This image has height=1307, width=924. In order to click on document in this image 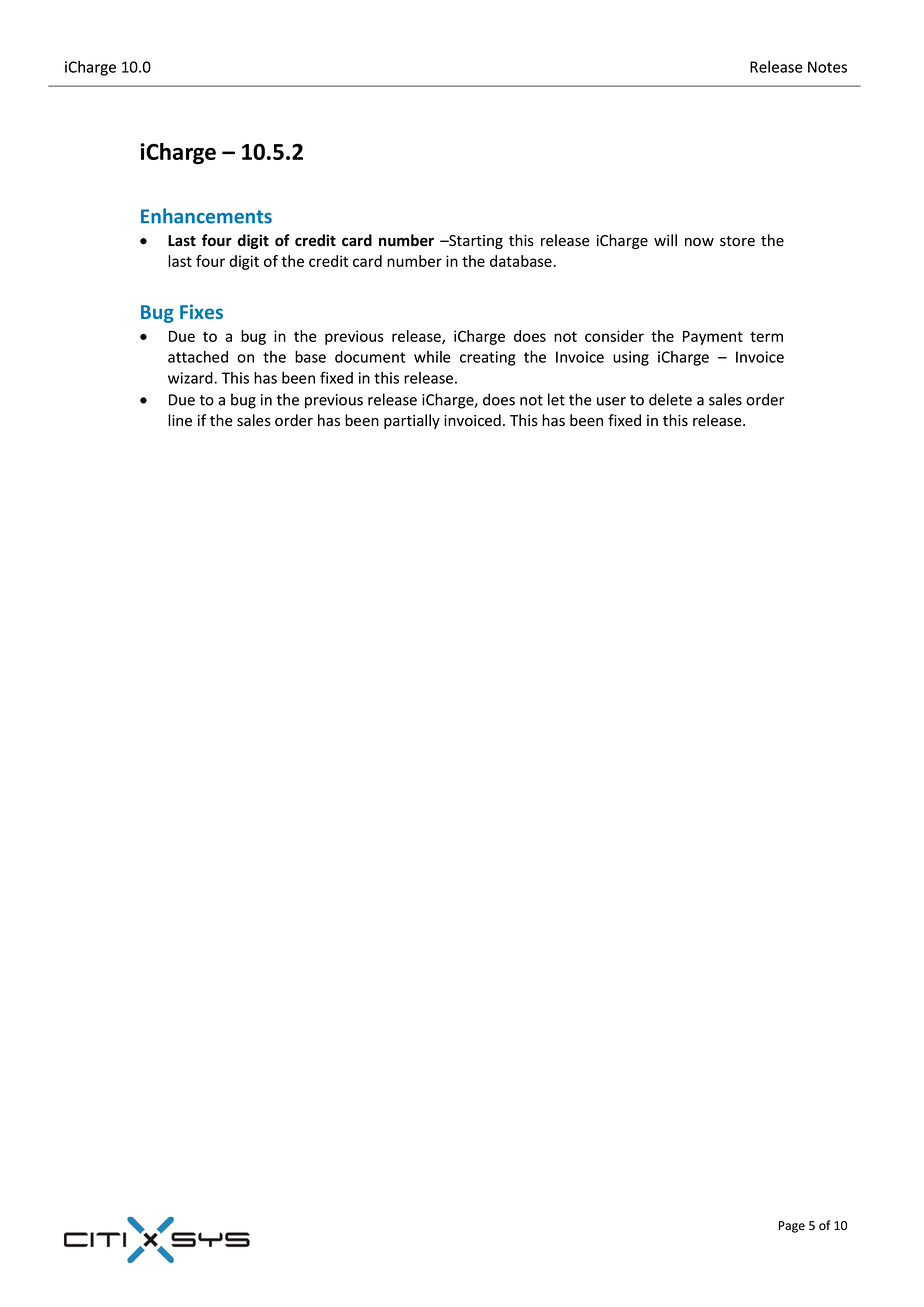, I will do `click(370, 357)`.
